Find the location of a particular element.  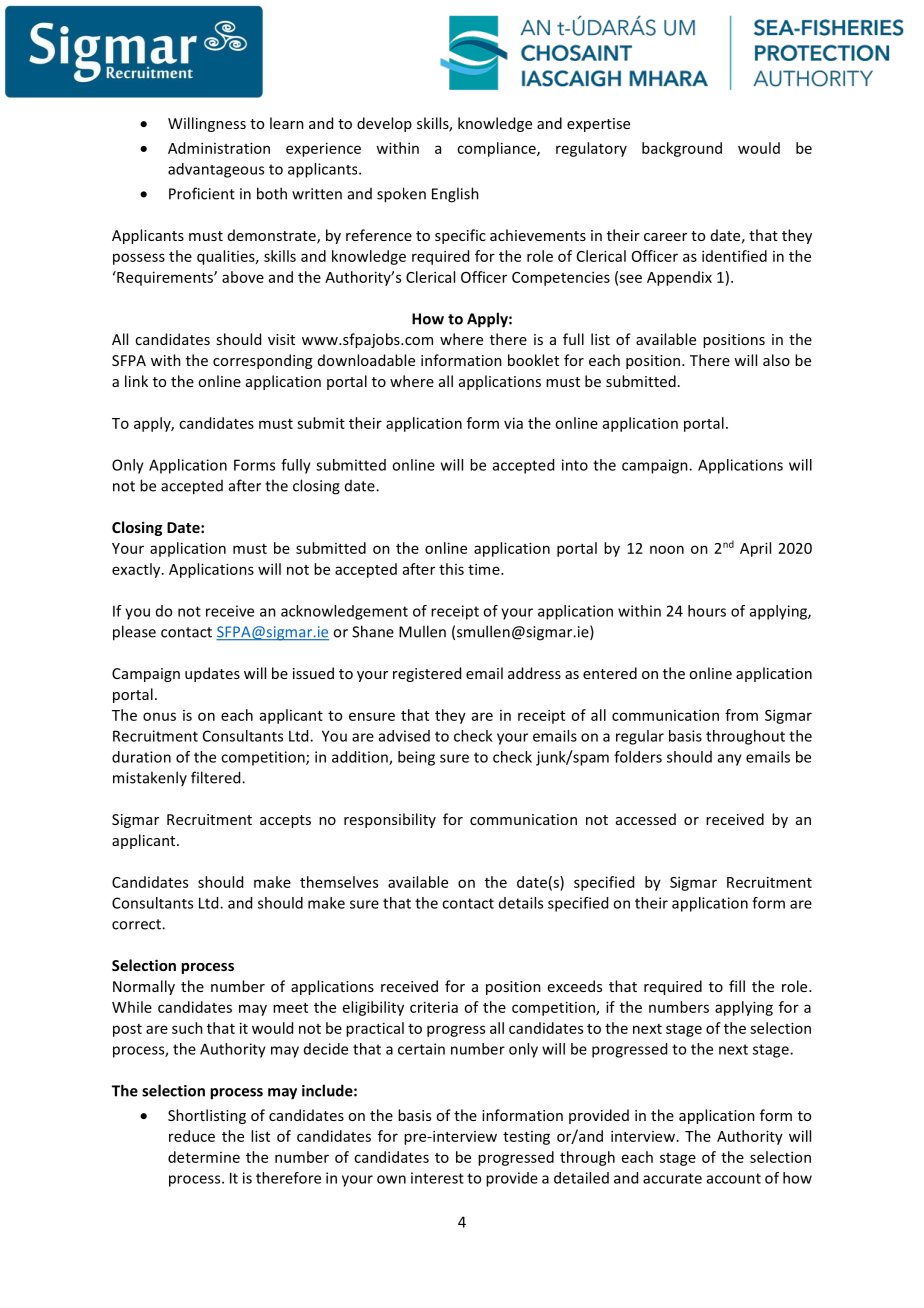

Administration is located at coordinates (219, 148).
